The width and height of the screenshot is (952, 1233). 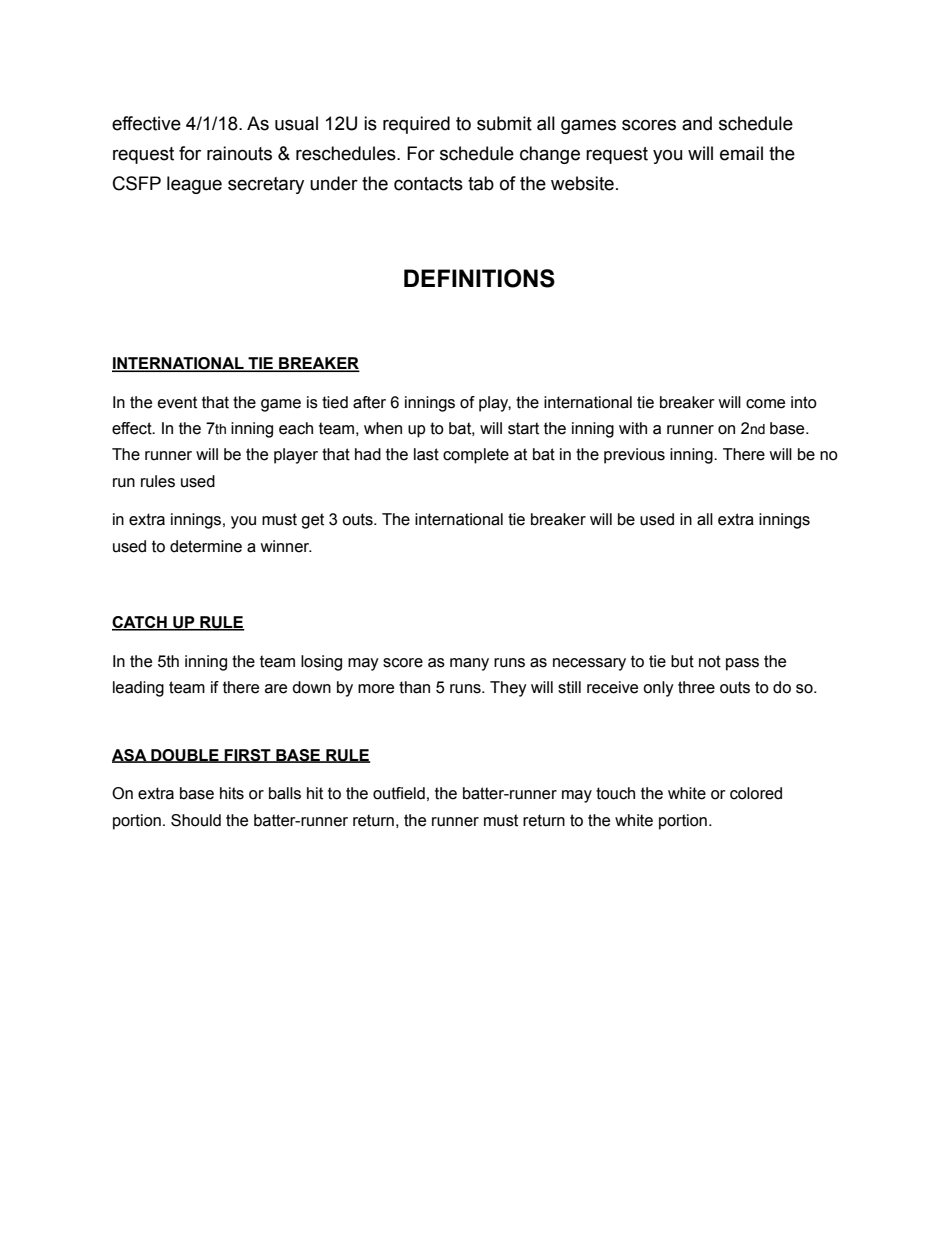 What do you see at coordinates (765, 404) in the screenshot?
I see `come` at bounding box center [765, 404].
